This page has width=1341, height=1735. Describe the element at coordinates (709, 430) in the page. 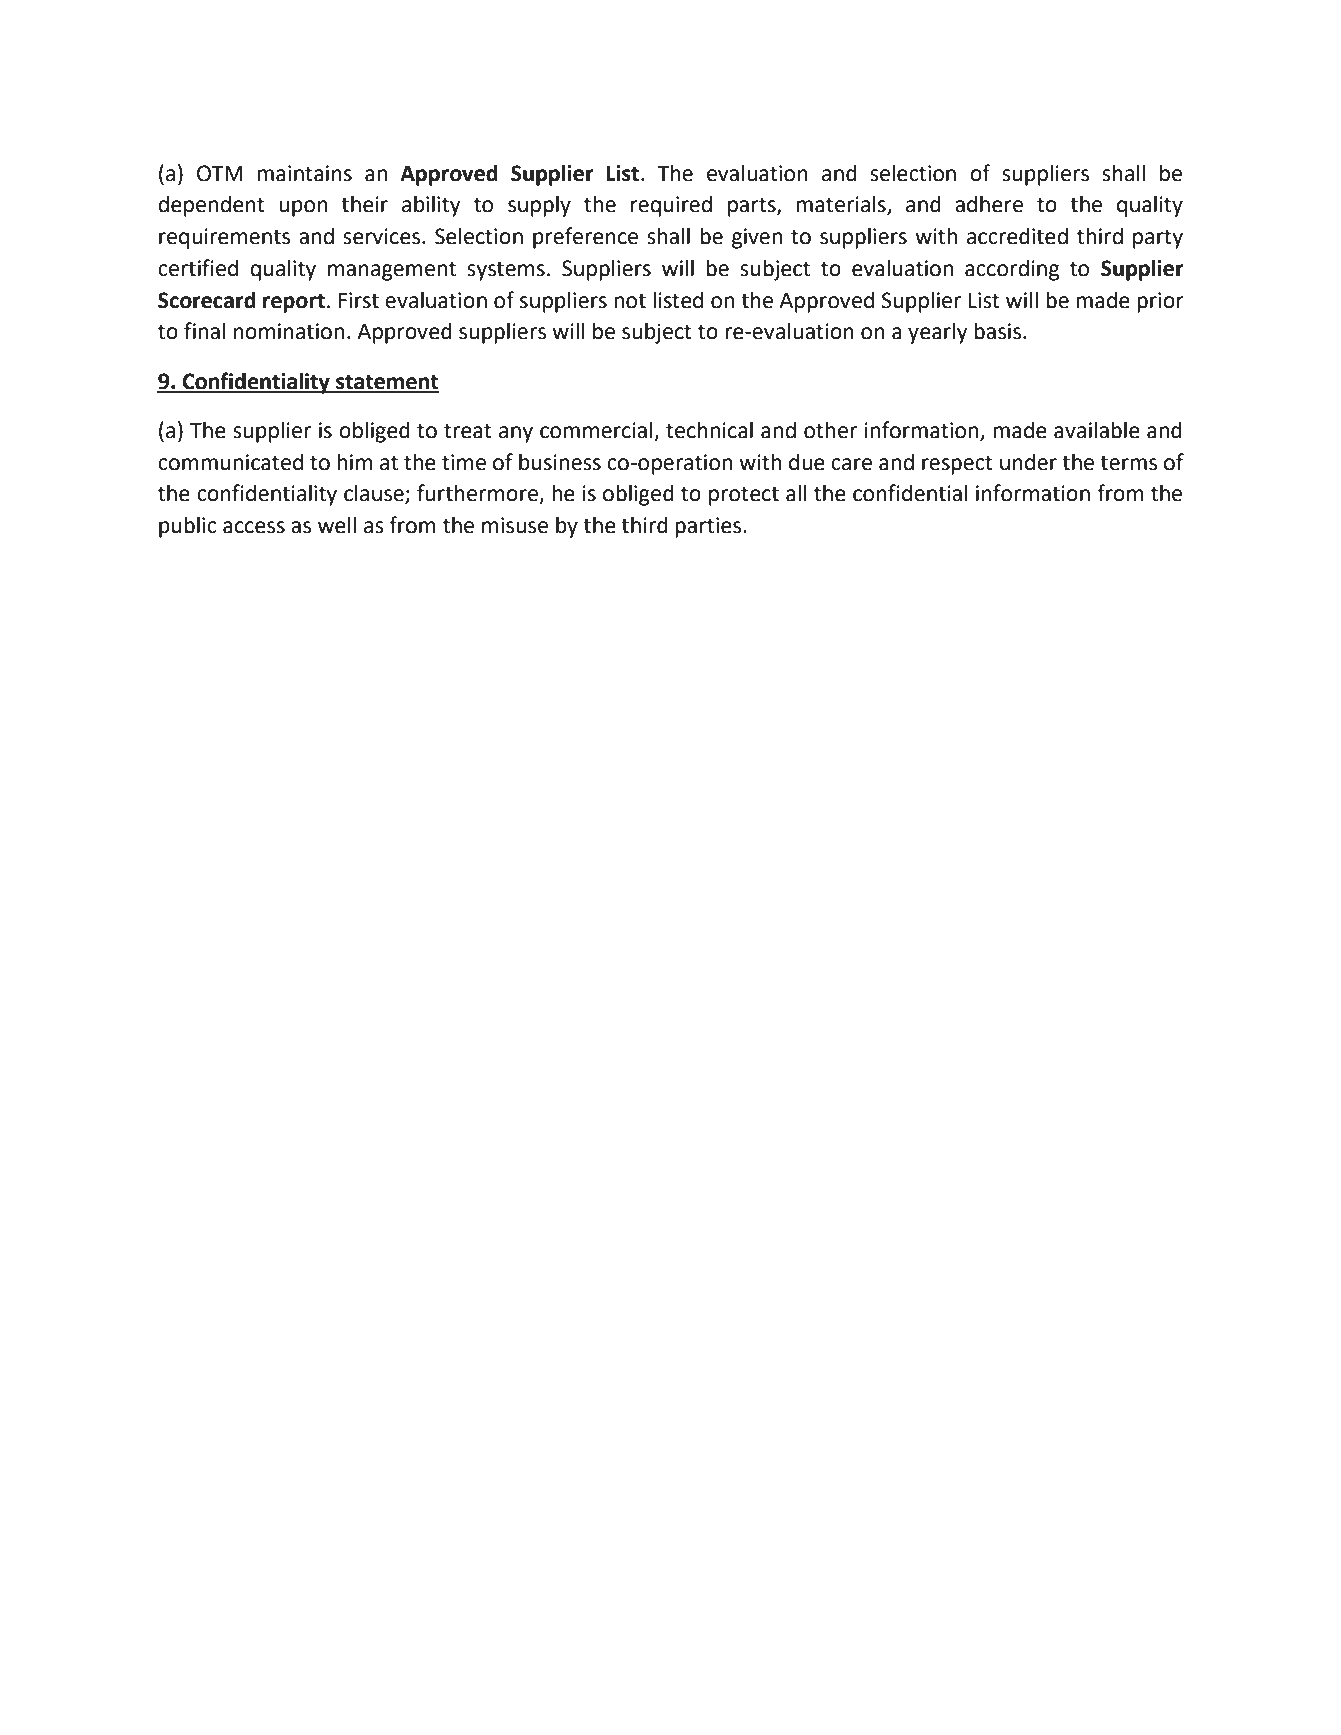

I see `technical` at that location.
